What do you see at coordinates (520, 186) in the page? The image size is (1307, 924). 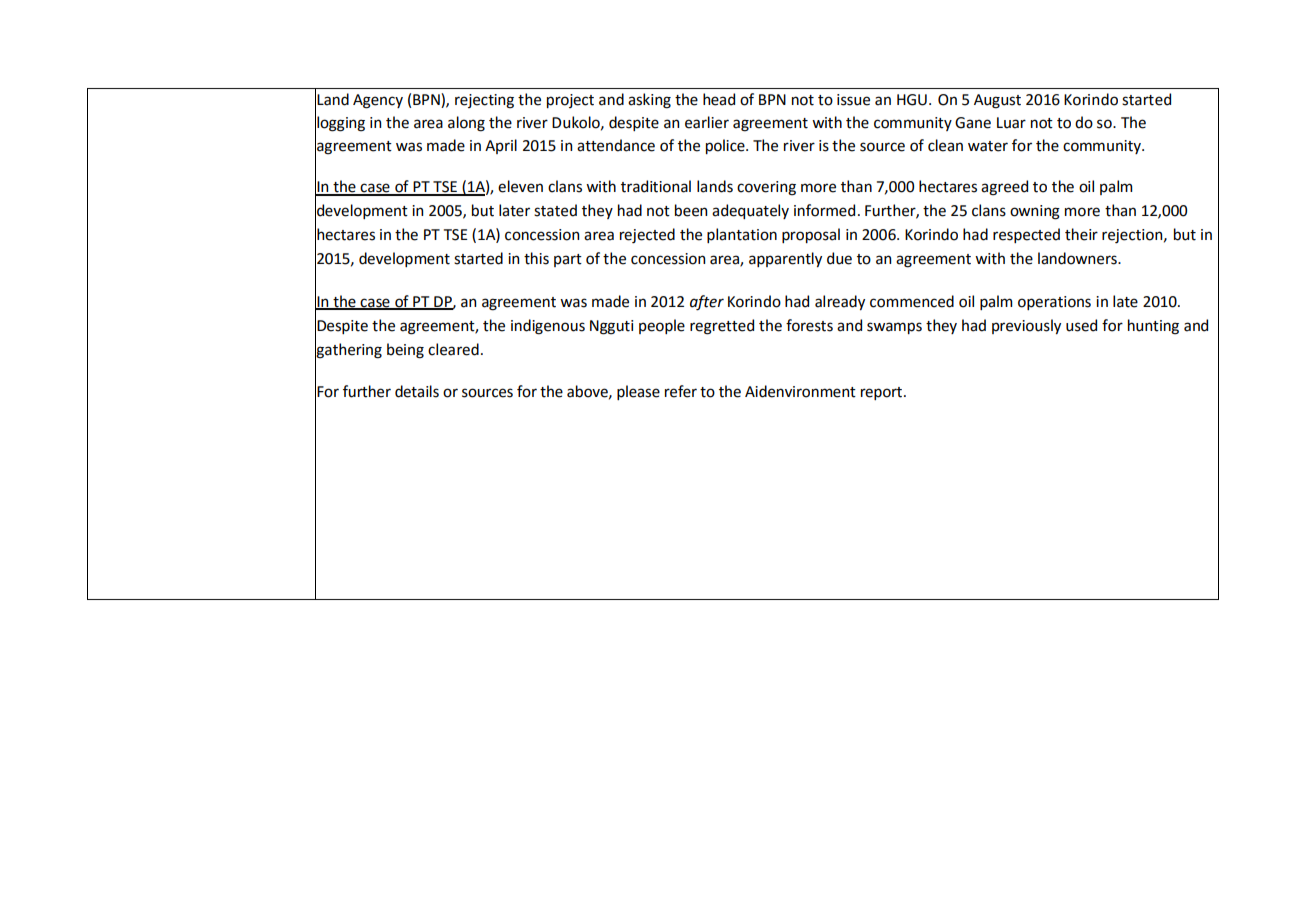 I see `eleven` at bounding box center [520, 186].
